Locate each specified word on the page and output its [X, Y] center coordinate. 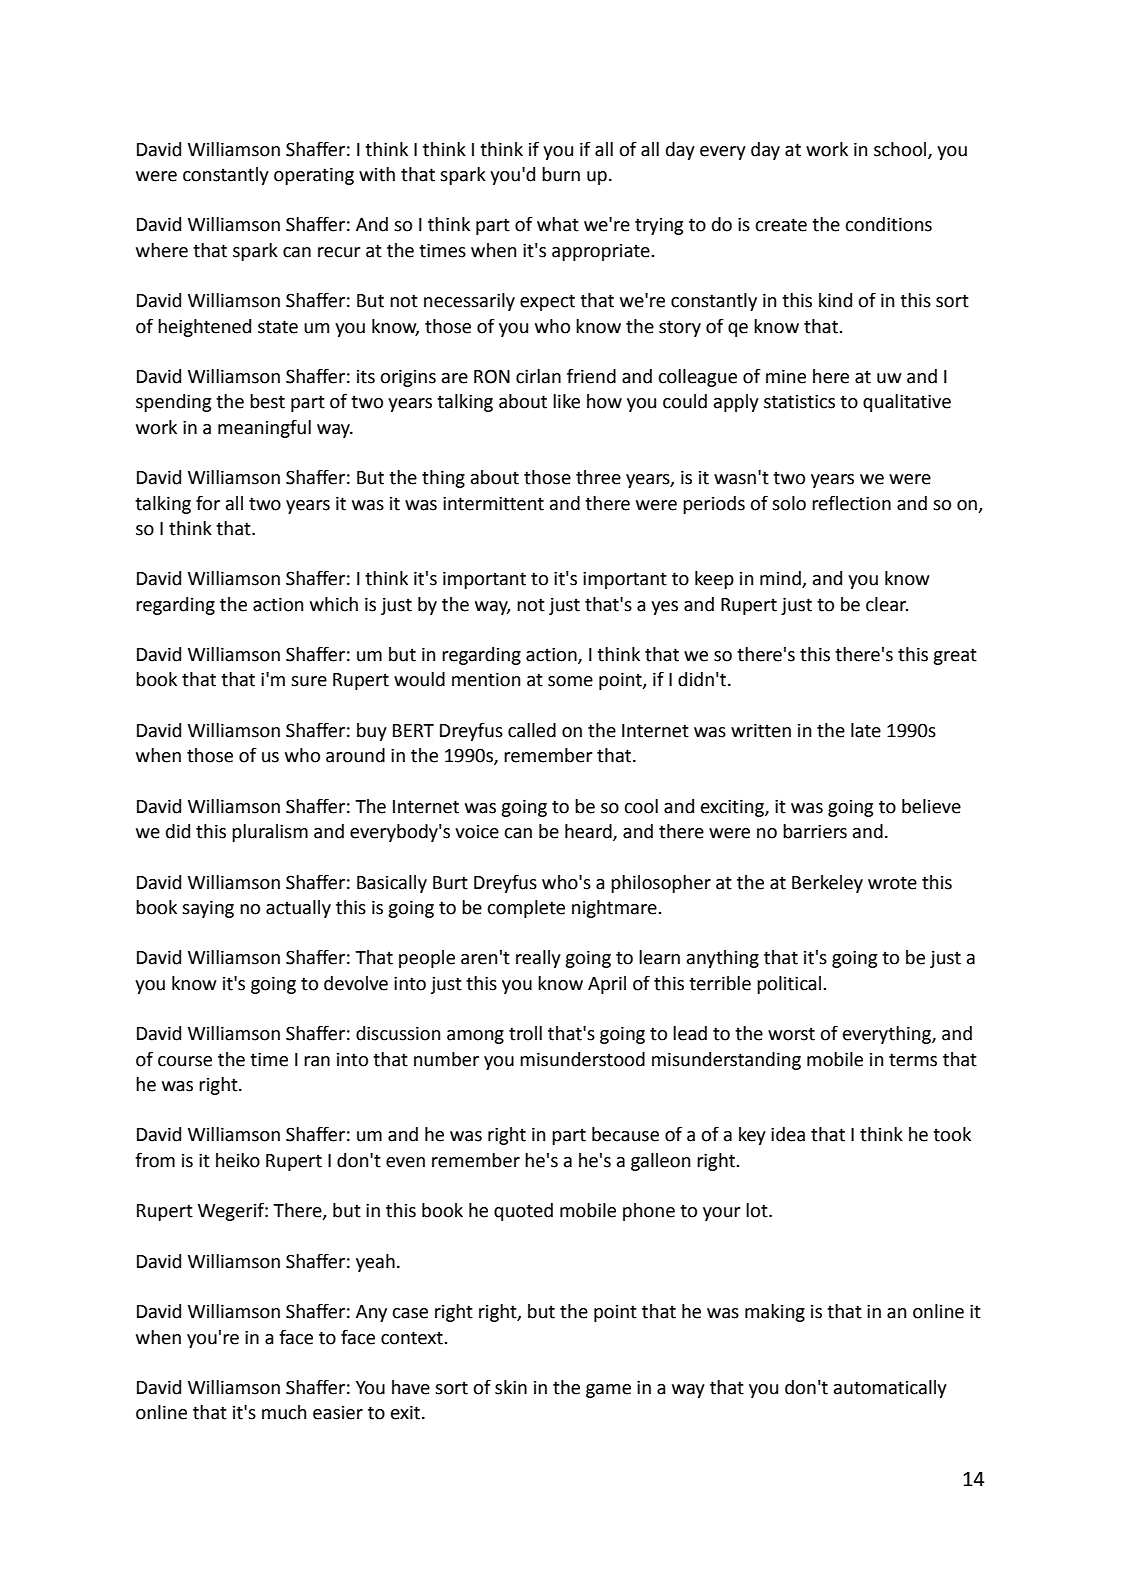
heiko [238, 1160]
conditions [888, 224]
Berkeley [827, 884]
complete [526, 909]
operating [314, 176]
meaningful [264, 428]
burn [561, 174]
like [566, 401]
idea [788, 1134]
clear [887, 604]
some [570, 681]
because [625, 1134]
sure [309, 681]
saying [208, 909]
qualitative [907, 403]
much [284, 1412]
